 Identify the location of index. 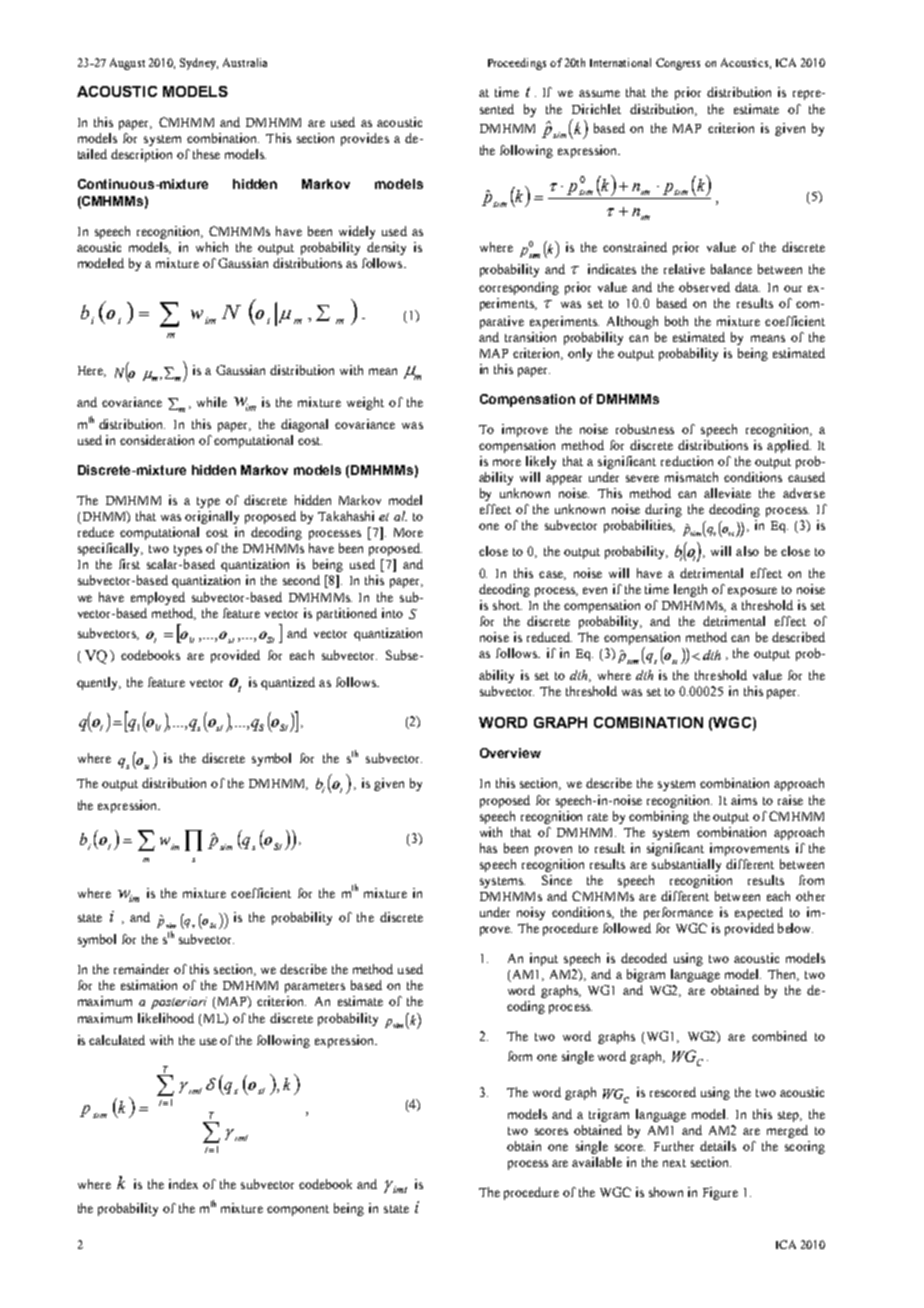
(183, 1184).
